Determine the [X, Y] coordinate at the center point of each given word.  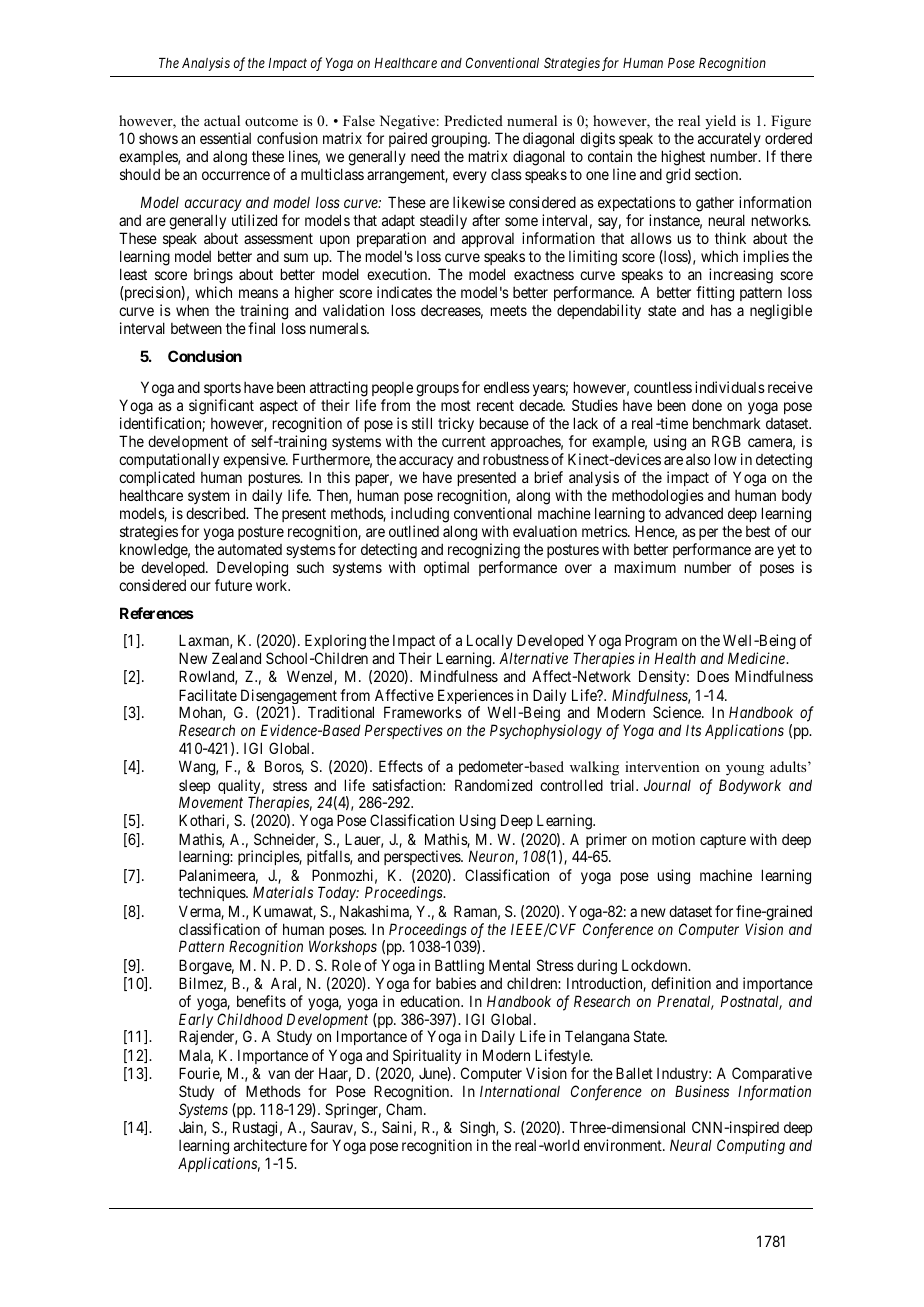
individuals [730, 387]
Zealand [236, 658]
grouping [460, 140]
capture [723, 841]
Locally [490, 643]
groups [437, 390]
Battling [459, 967]
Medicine [757, 658]
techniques [212, 893]
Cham [405, 1109]
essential [225, 138]
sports [222, 391]
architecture [270, 1145]
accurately [729, 139]
